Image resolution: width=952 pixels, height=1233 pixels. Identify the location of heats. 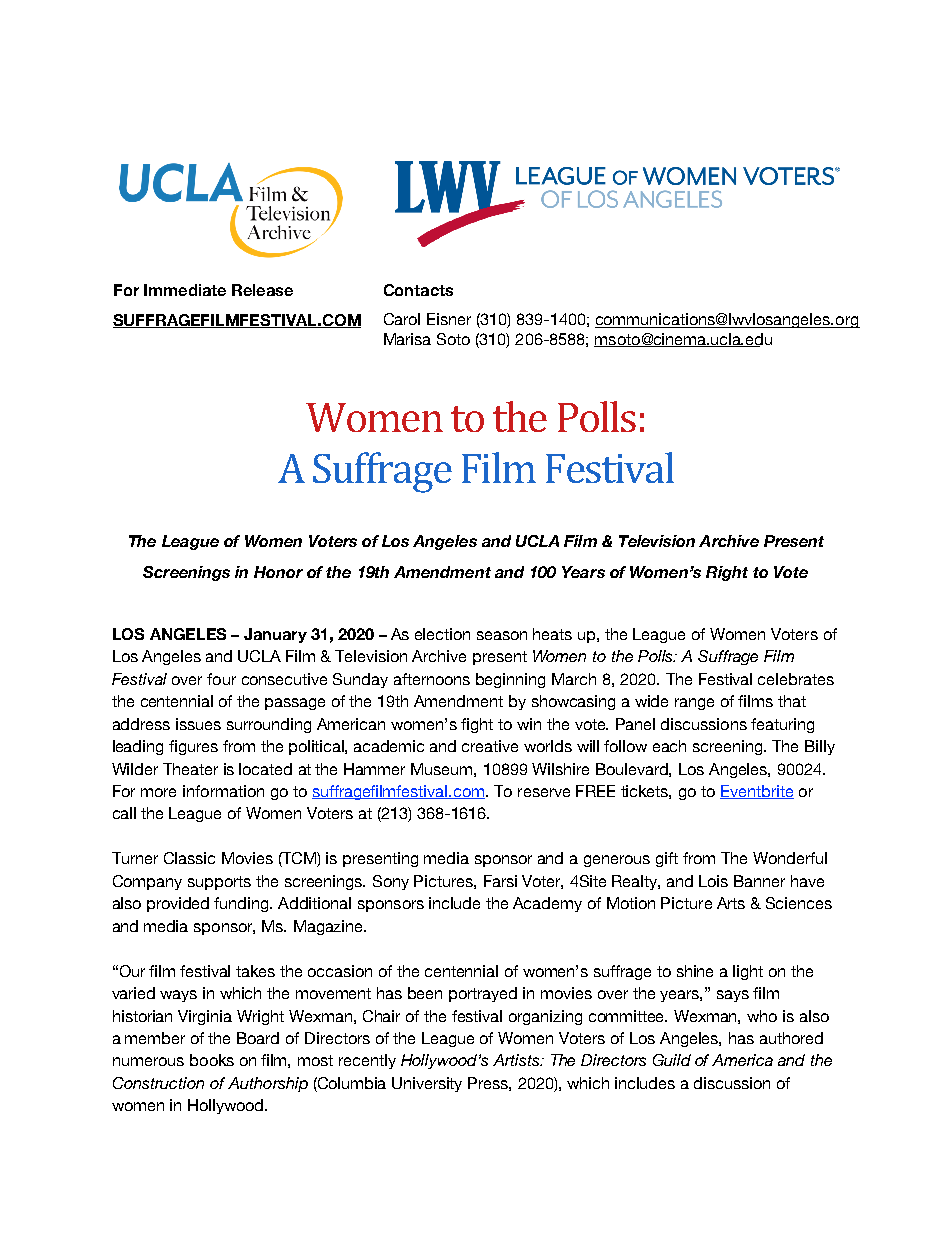
(552, 634).
